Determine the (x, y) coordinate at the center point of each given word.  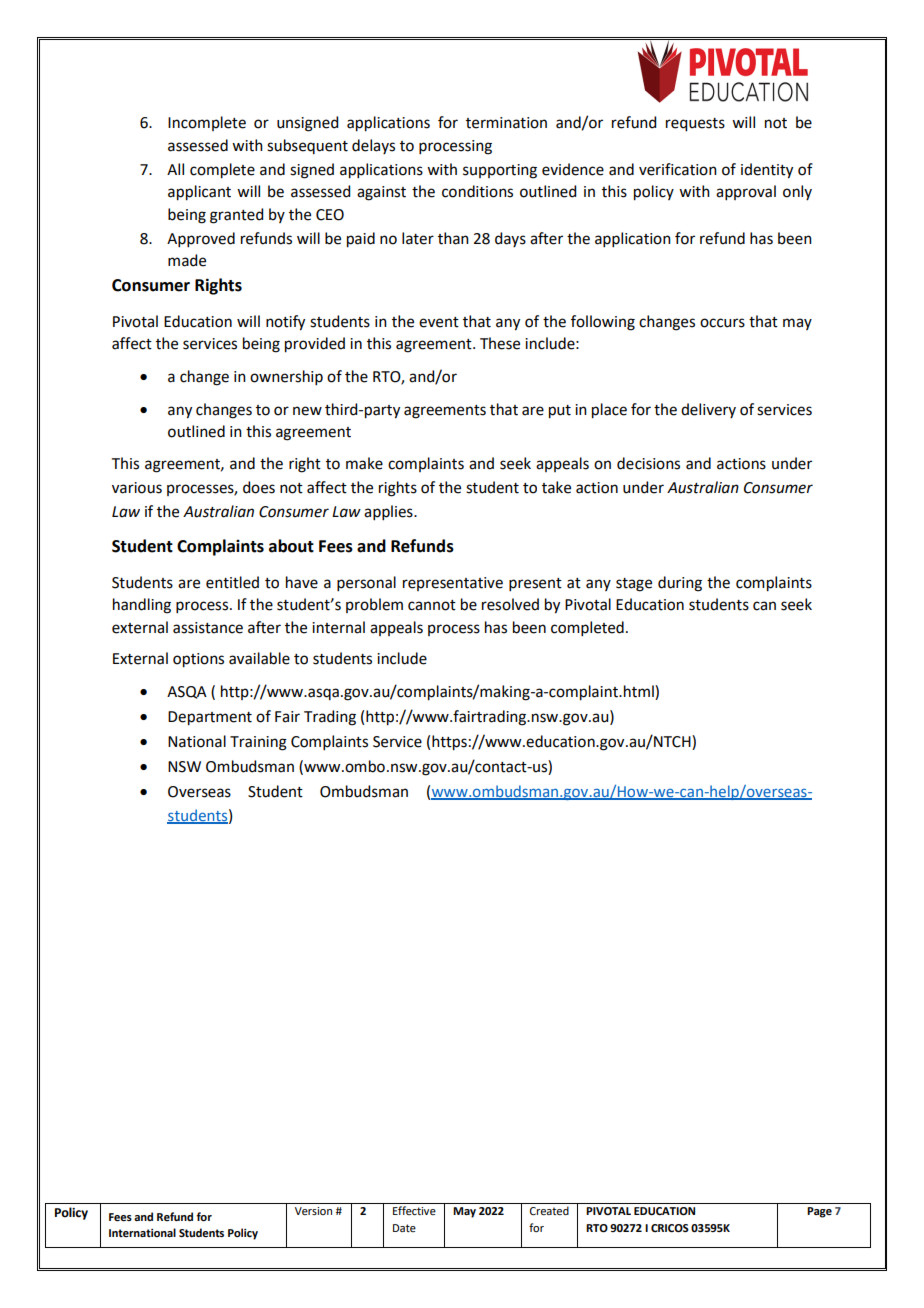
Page (819, 1212)
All (175, 169)
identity (767, 171)
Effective (414, 1210)
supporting (500, 171)
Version (313, 1211)
